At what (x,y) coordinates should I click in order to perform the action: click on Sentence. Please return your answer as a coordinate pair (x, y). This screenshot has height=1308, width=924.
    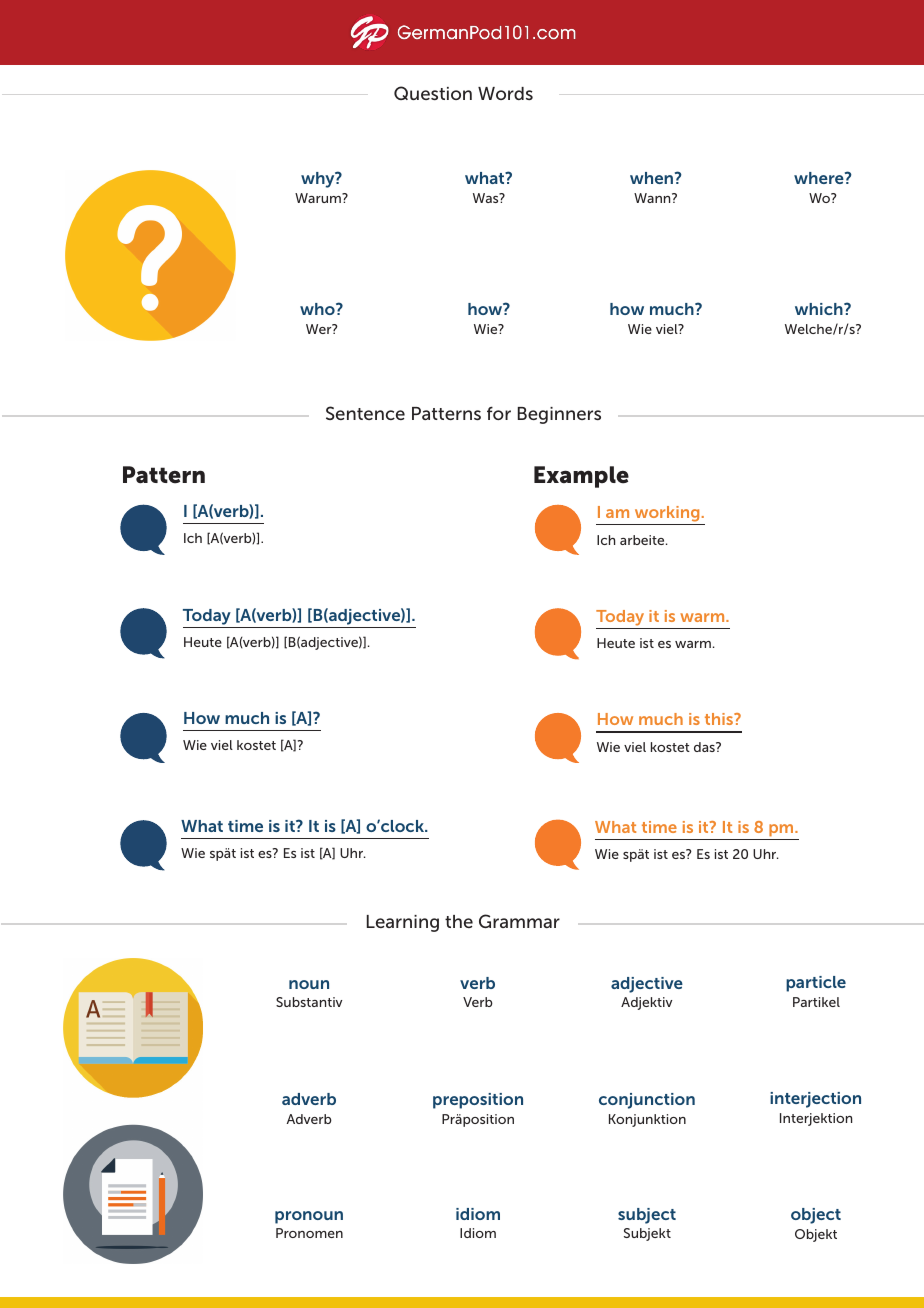
    Looking at the image, I should click on (365, 413).
